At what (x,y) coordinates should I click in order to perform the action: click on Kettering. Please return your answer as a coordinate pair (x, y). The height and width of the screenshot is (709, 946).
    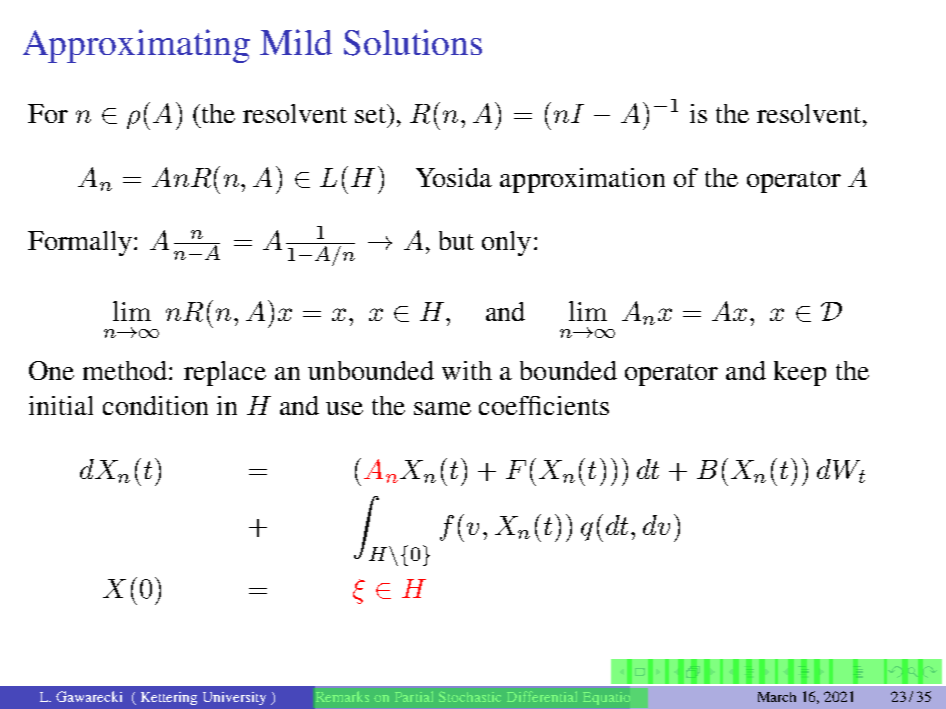
    Looking at the image, I should click on (169, 698).
